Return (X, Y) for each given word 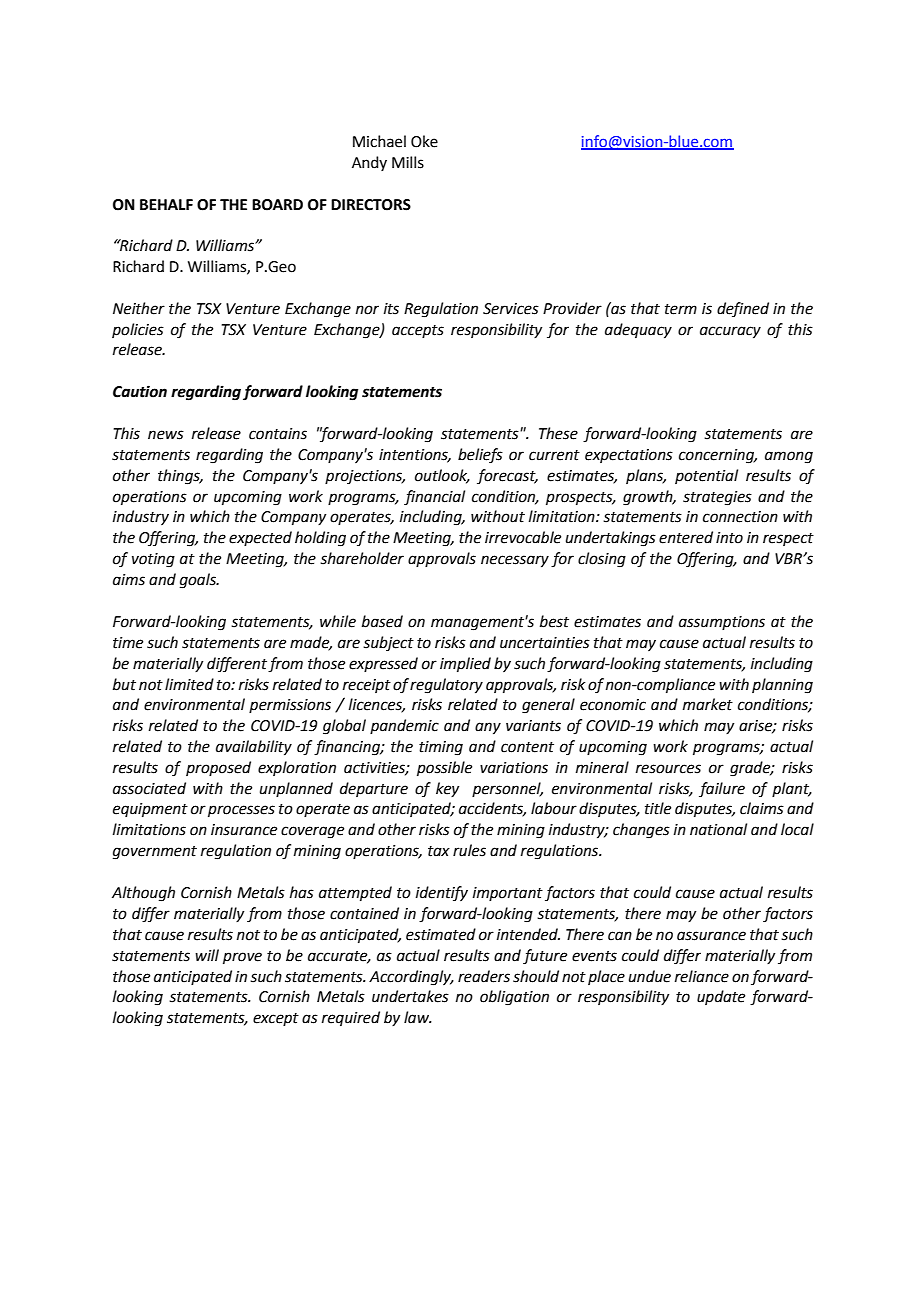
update (721, 997)
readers (484, 976)
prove (242, 958)
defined (743, 309)
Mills (408, 162)
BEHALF (166, 204)
